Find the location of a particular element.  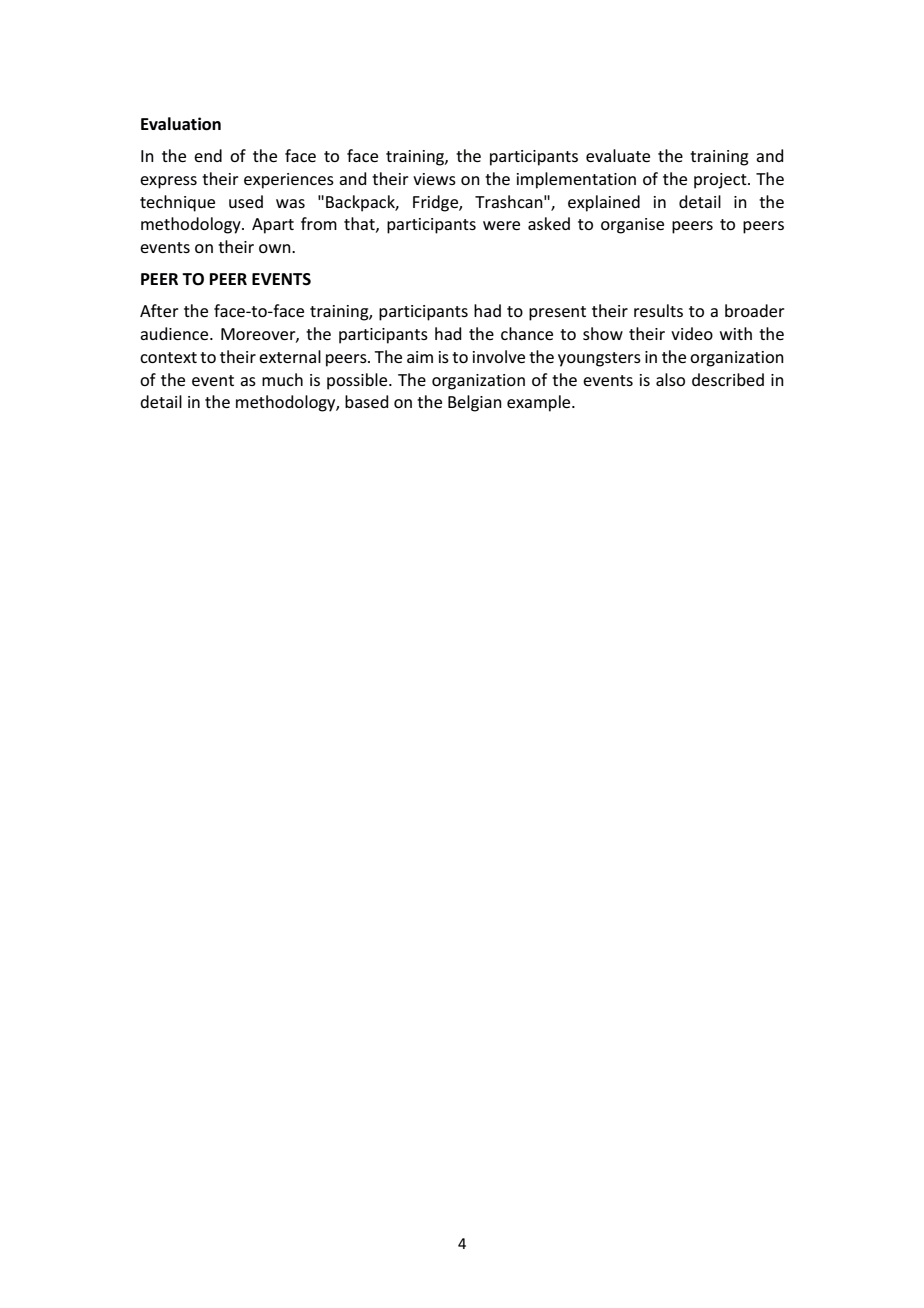

explained is located at coordinates (604, 203).
